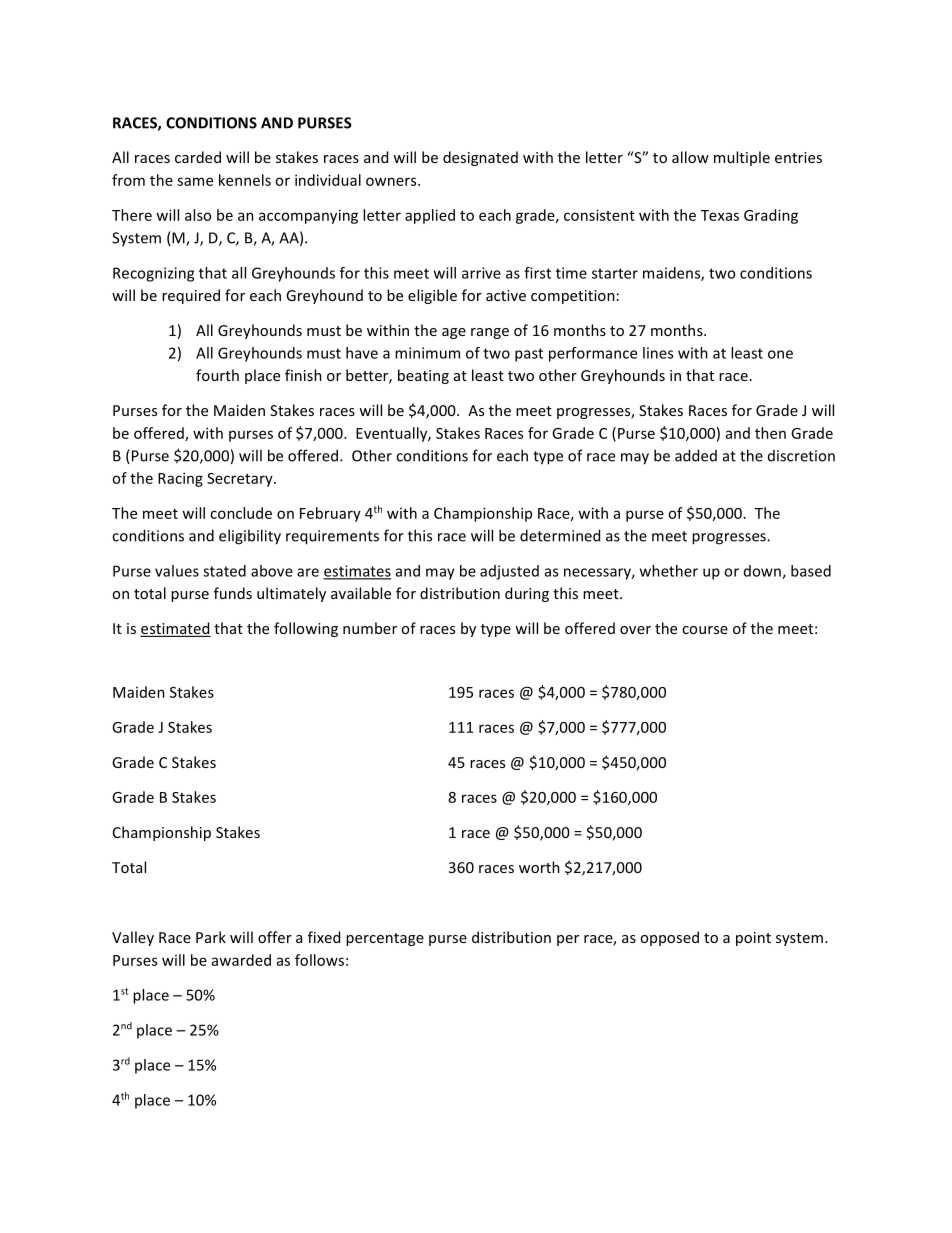 The image size is (952, 1233). Describe the element at coordinates (175, 629) in the screenshot. I see `estimated` at that location.
